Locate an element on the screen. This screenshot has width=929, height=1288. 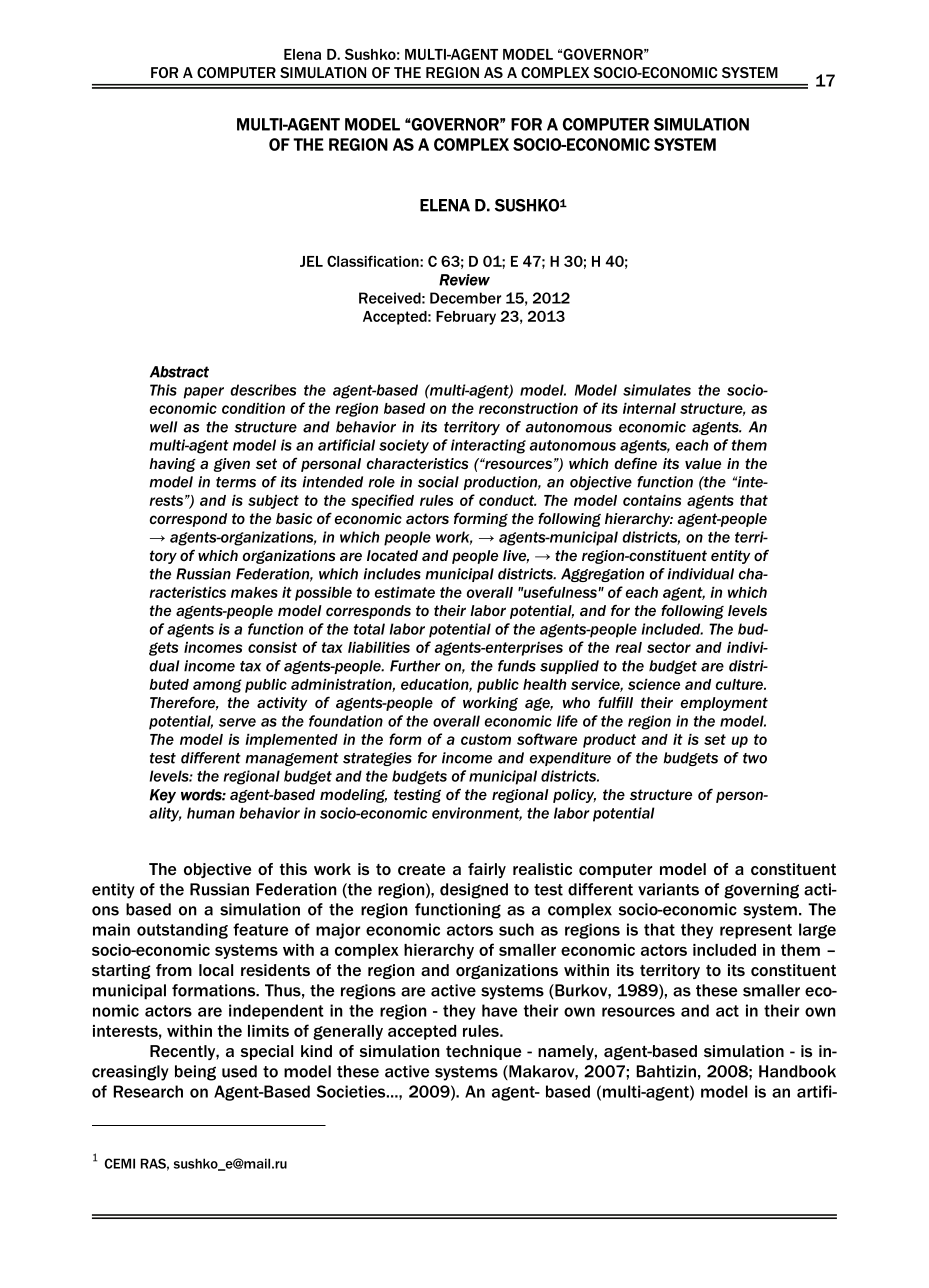
technique is located at coordinates (483, 1052).
